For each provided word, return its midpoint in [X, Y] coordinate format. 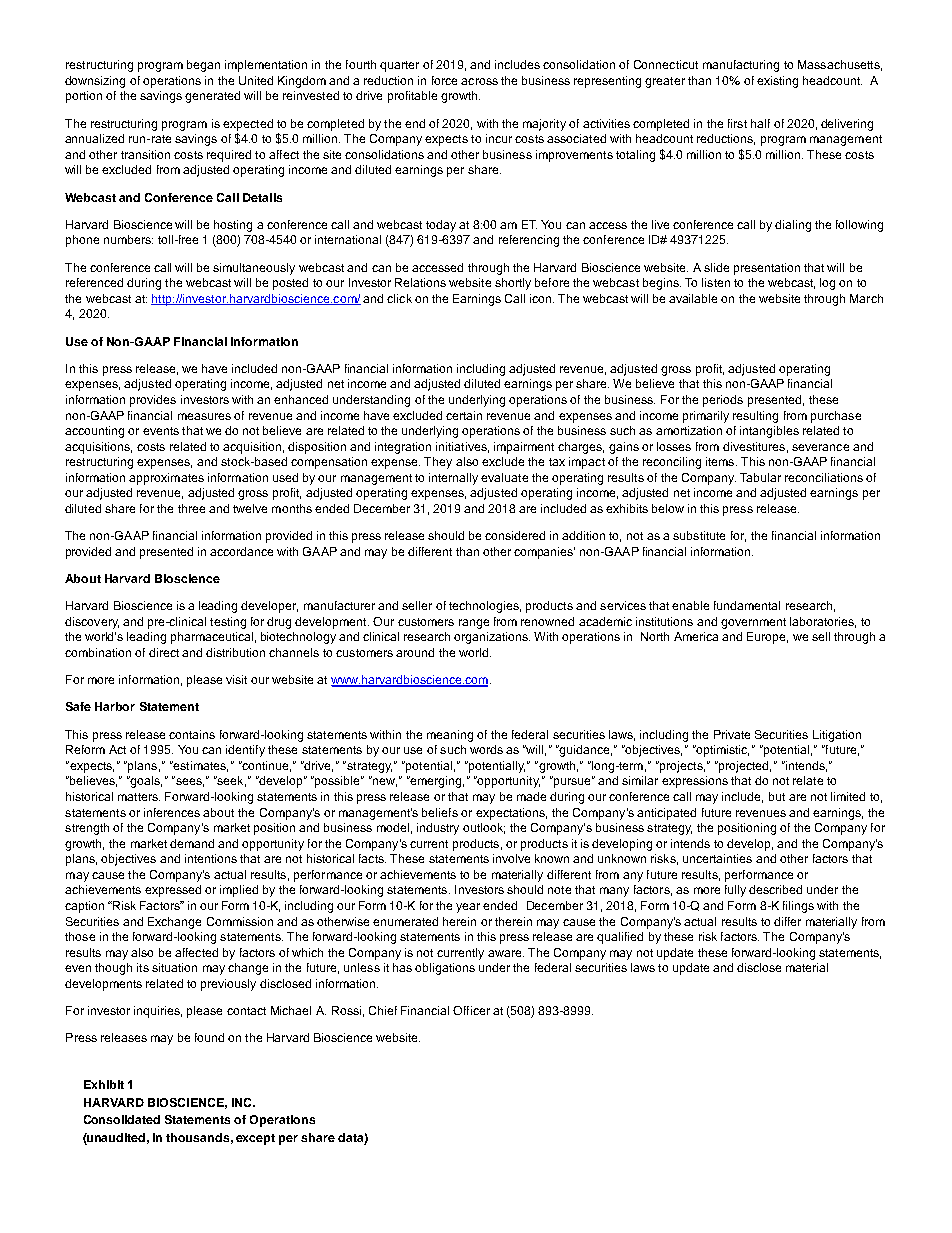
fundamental [747, 605]
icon [542, 298]
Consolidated [122, 1119]
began [203, 66]
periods [723, 401]
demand [192, 843]
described [775, 889]
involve [511, 858]
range [474, 624]
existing [777, 82]
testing [228, 623]
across [479, 81]
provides [153, 401]
